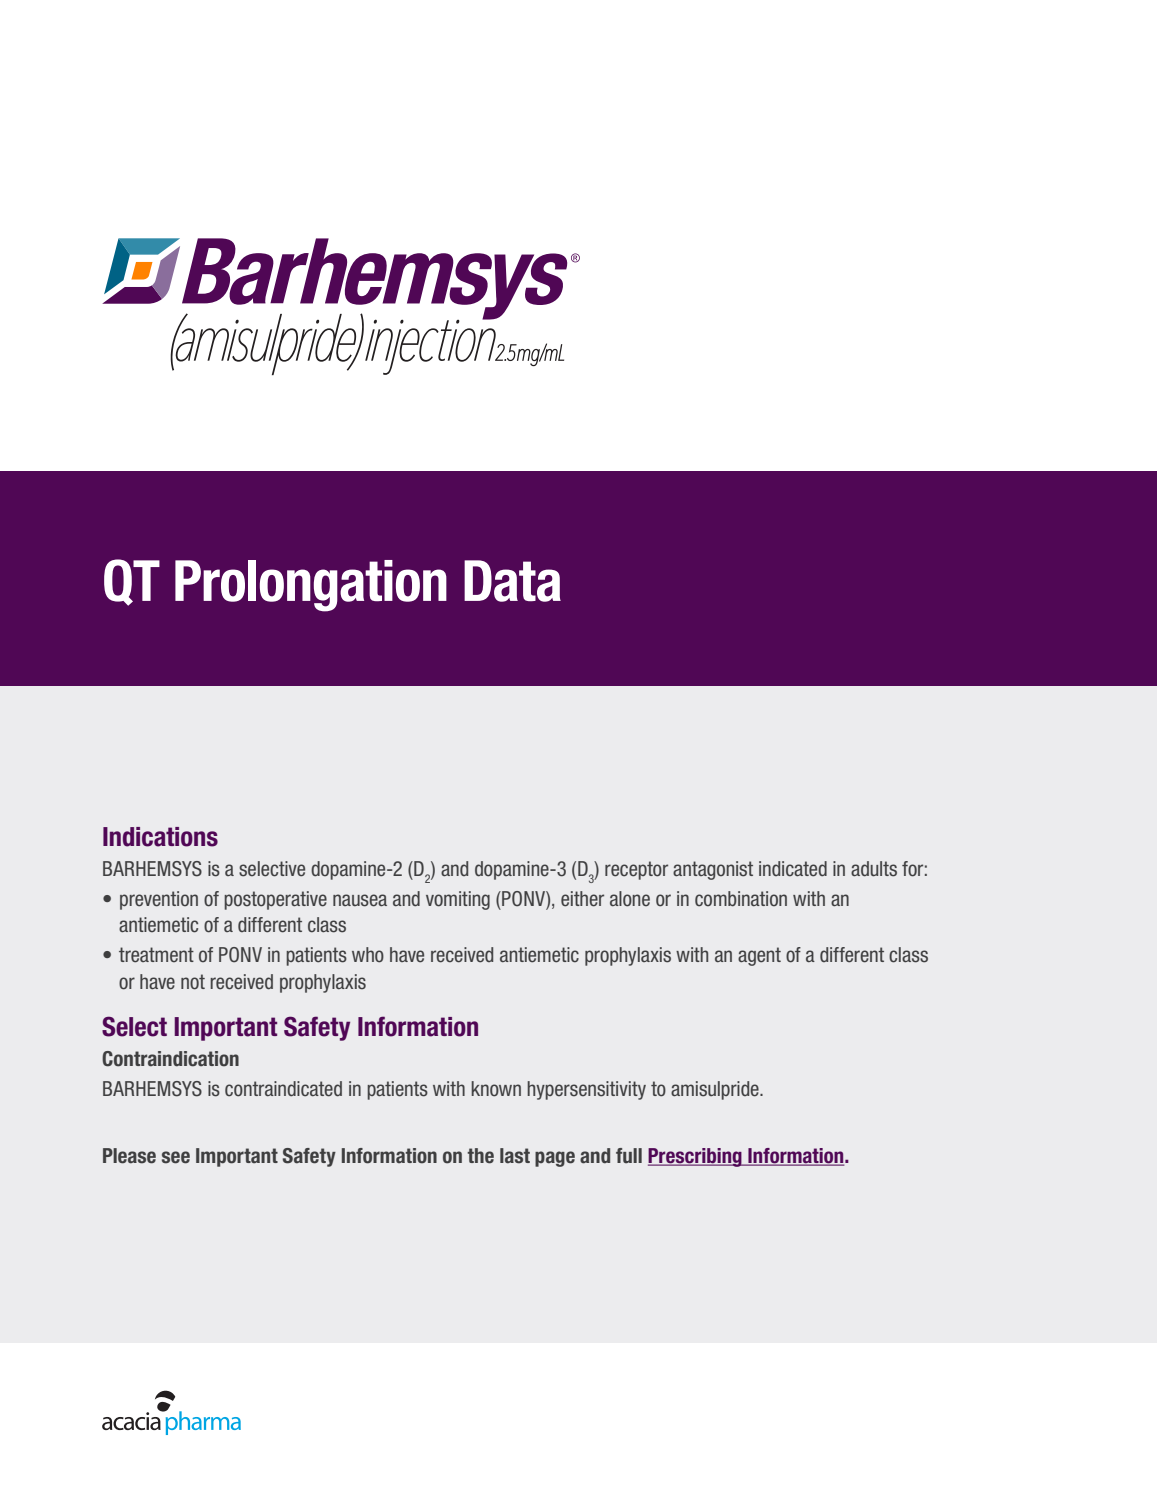  I want to click on Data, so click(512, 581).
